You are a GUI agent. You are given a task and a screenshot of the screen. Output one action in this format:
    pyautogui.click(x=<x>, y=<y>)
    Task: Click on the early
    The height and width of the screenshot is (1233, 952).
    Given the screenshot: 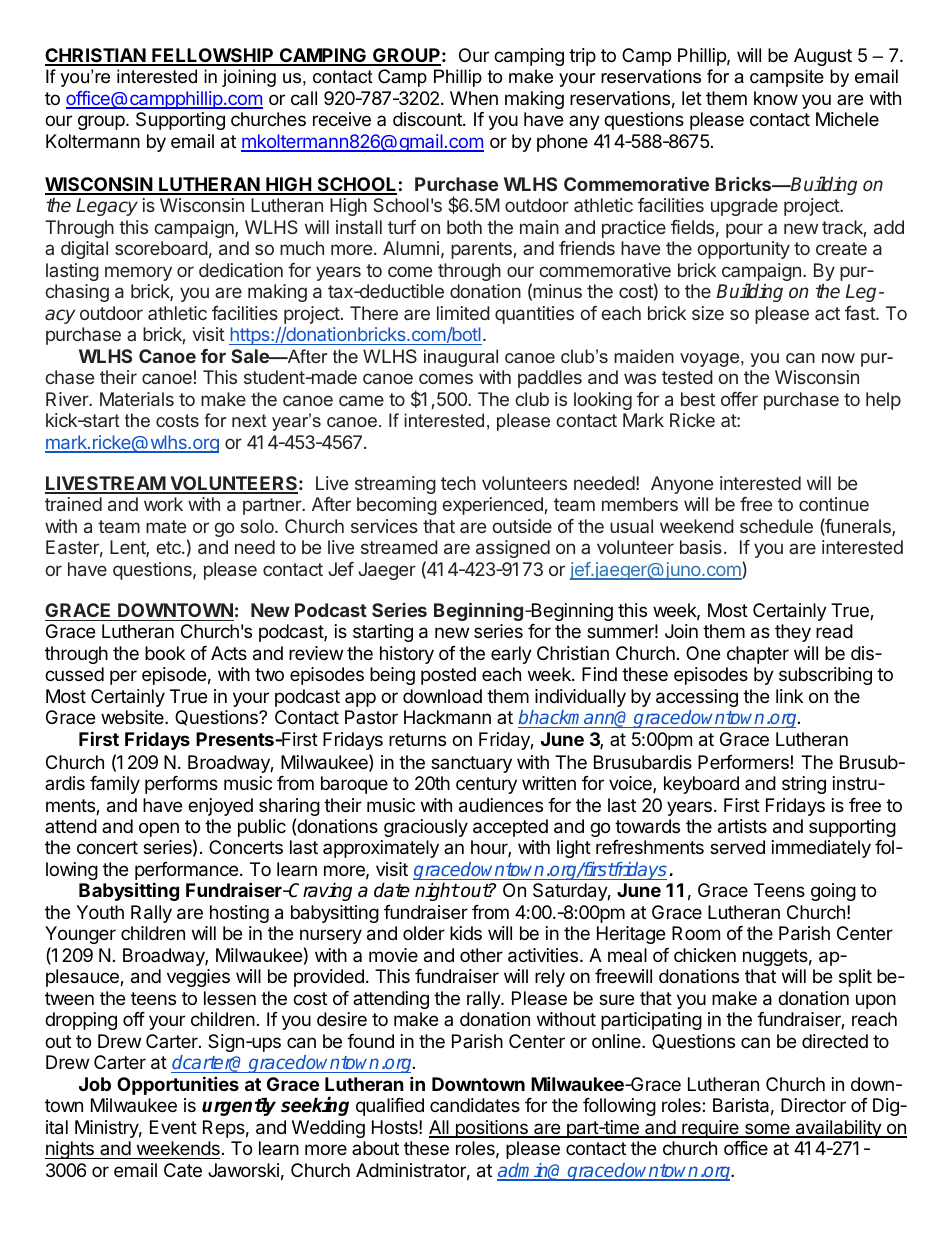 What is the action you would take?
    pyautogui.click(x=511, y=655)
